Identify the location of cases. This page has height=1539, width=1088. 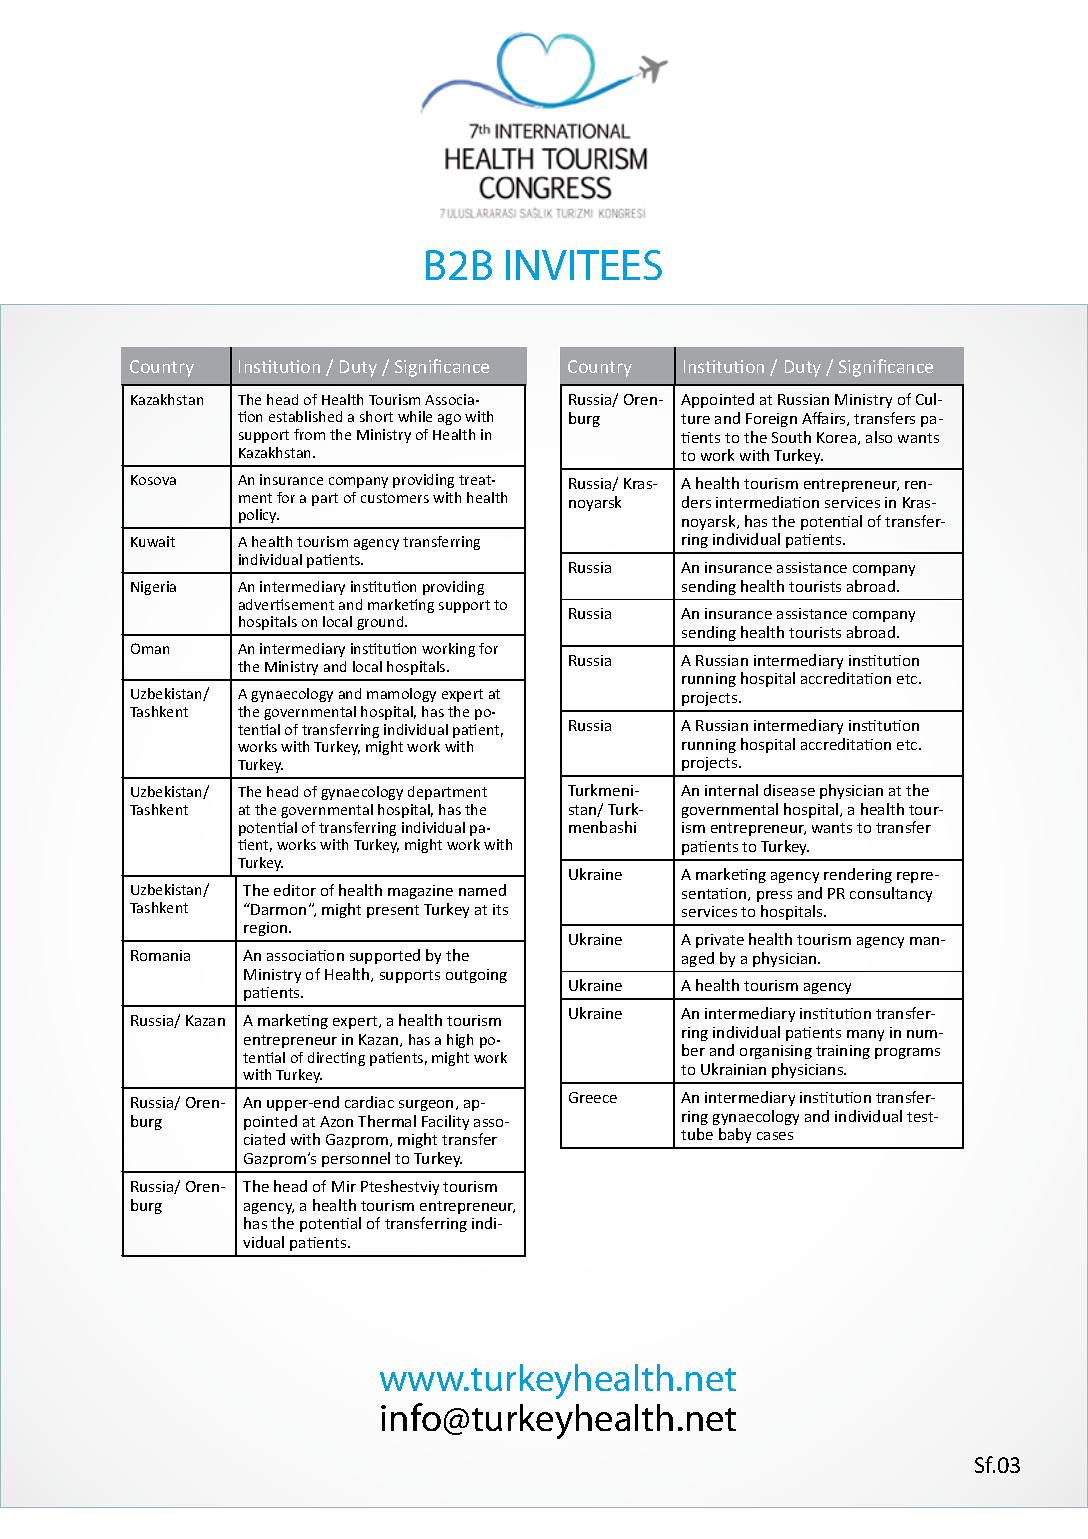
(775, 1136).
